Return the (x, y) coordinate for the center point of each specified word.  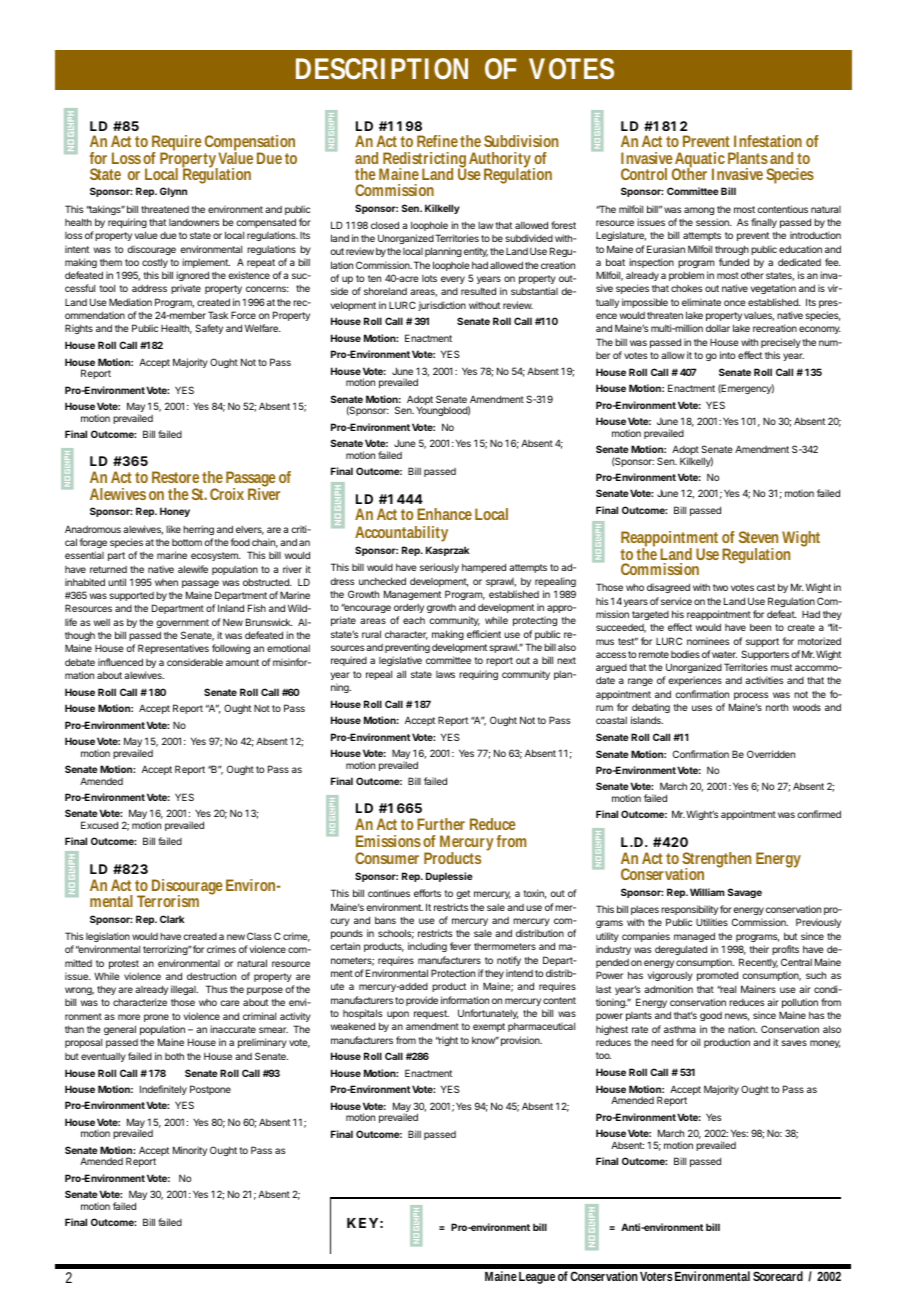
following (231, 649)
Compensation (250, 144)
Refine (439, 141)
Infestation (768, 141)
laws (445, 674)
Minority (190, 1151)
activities (764, 680)
